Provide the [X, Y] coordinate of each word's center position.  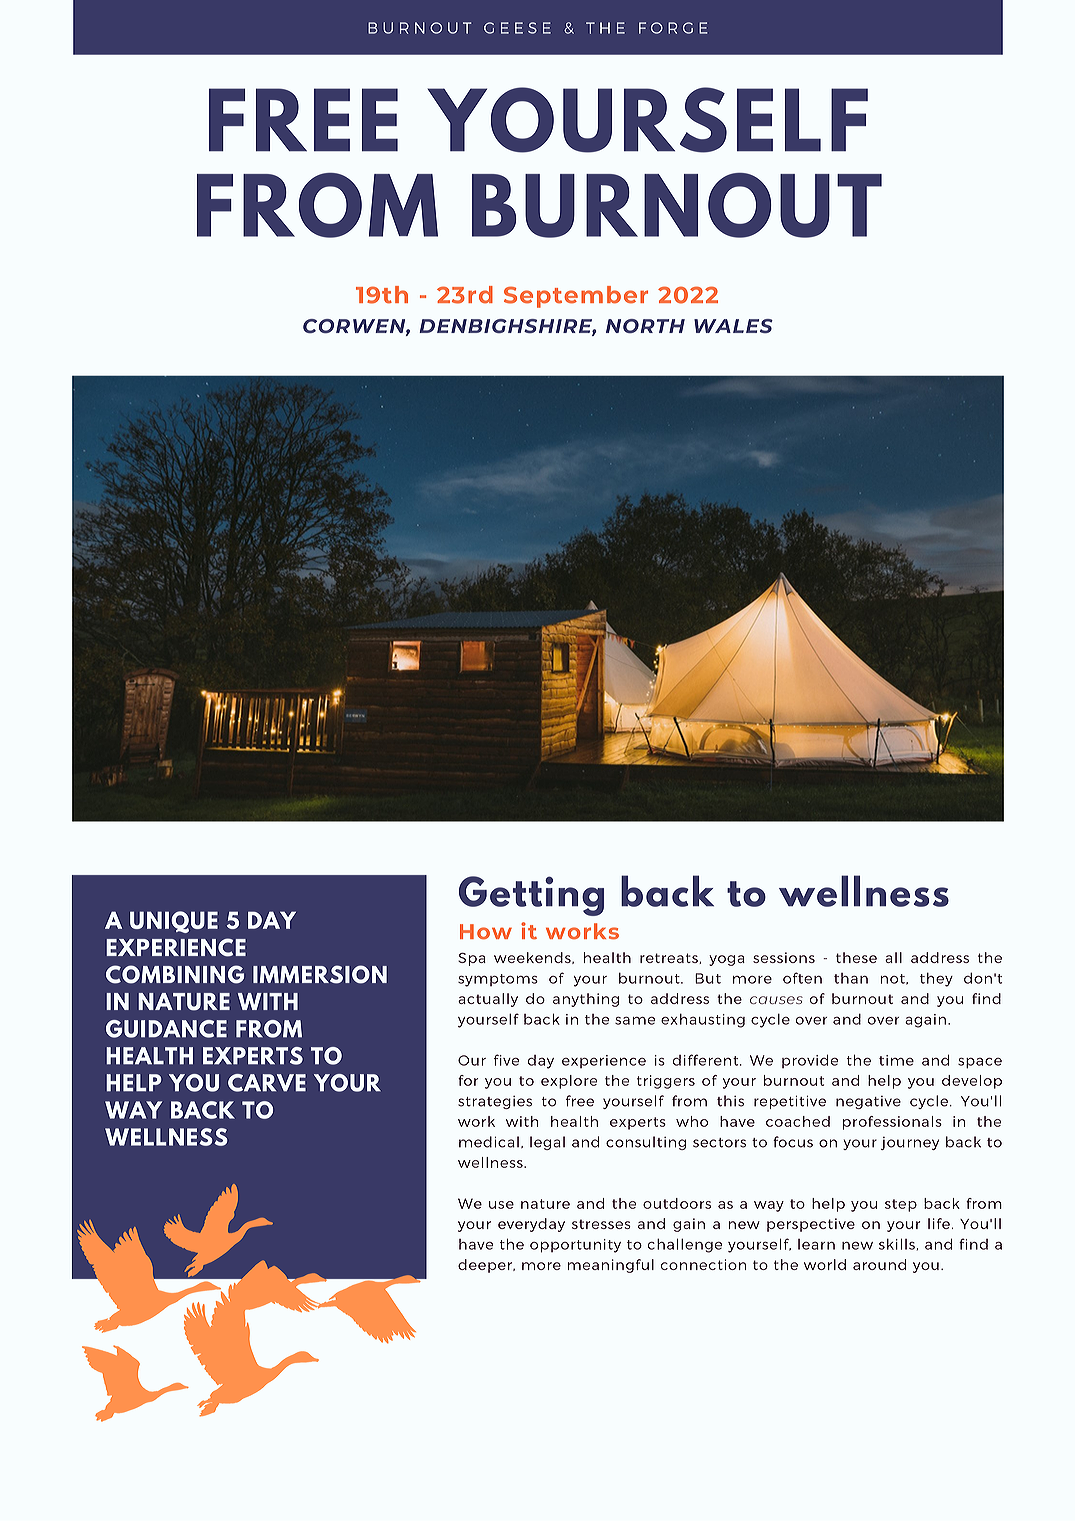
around [879, 1264]
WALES [733, 326]
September [576, 297]
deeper [486, 1266]
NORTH [645, 326]
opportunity [575, 1246]
